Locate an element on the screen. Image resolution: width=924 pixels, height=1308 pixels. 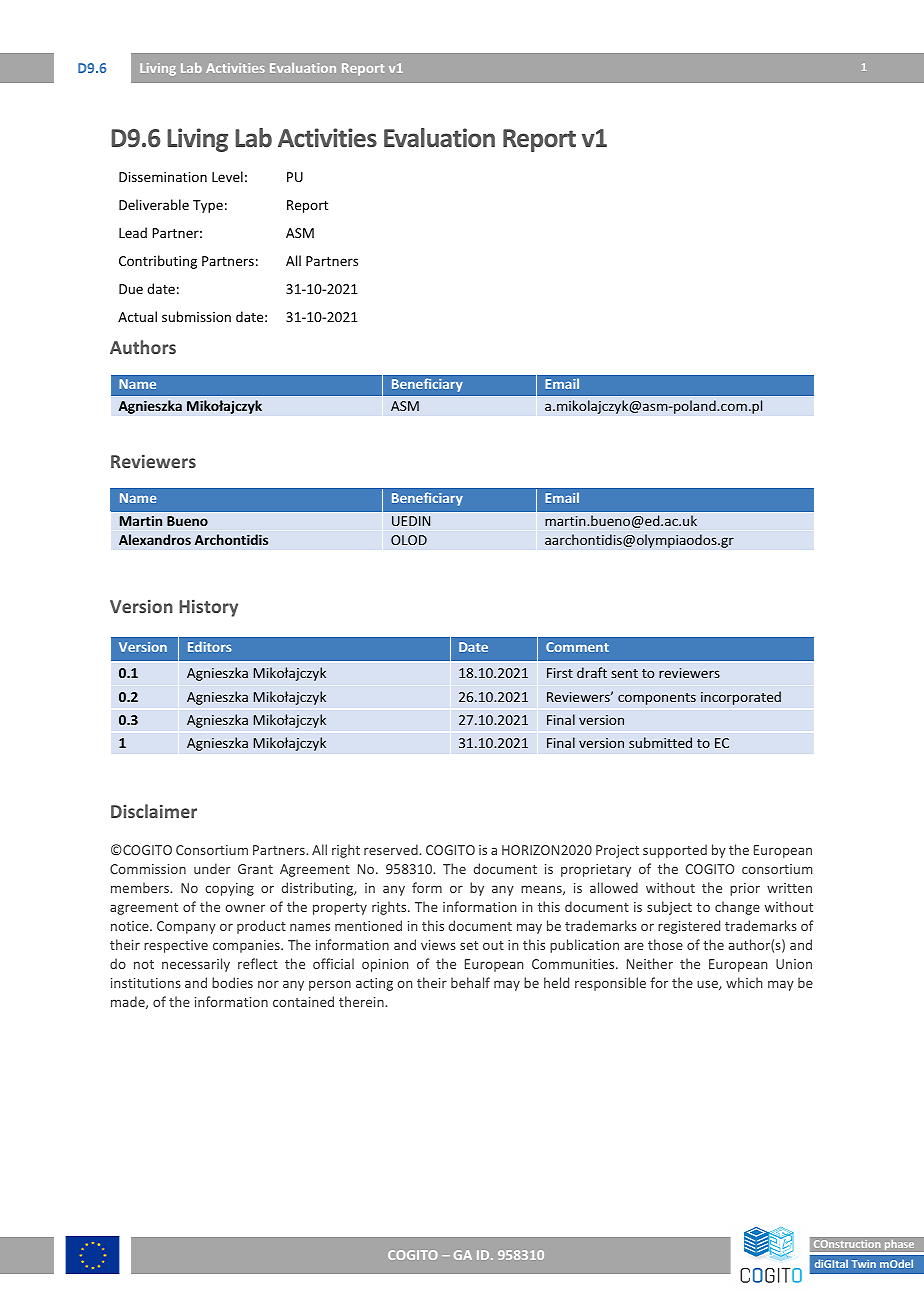
Editors is located at coordinates (209, 646).
